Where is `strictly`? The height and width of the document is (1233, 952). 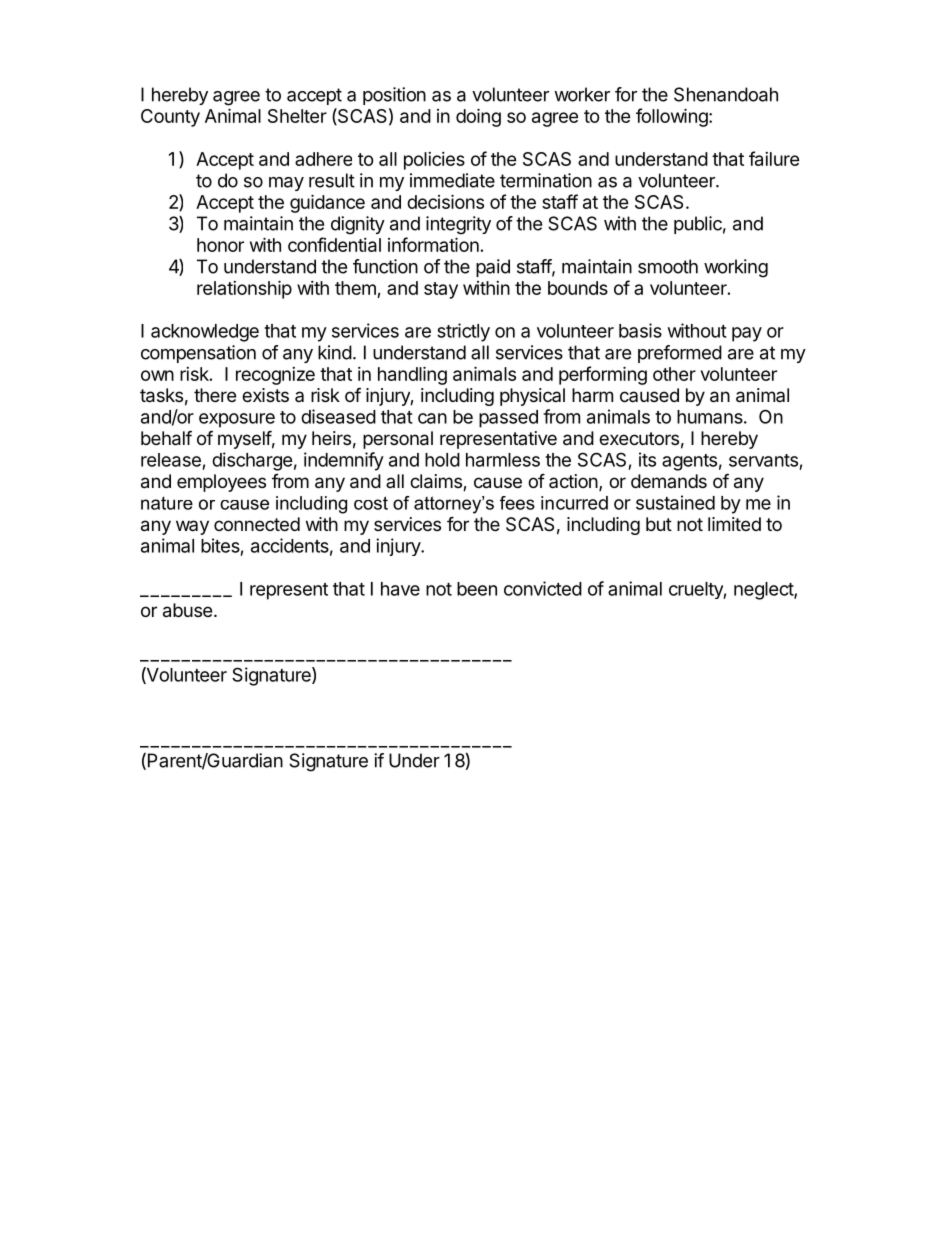 strictly is located at coordinates (463, 332).
